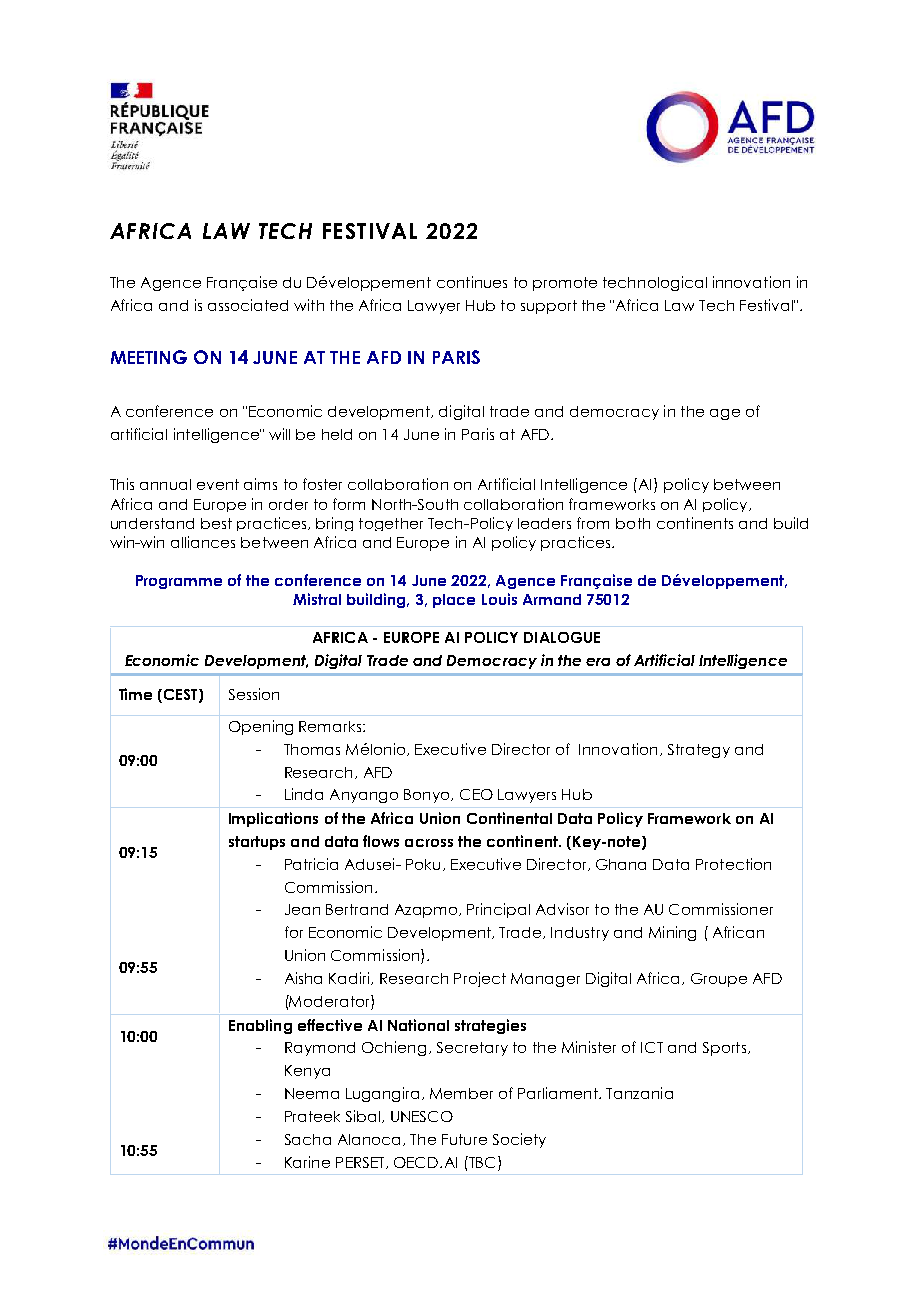 This page has width=924, height=1308. Describe the element at coordinates (454, 601) in the page. I see `place` at that location.
